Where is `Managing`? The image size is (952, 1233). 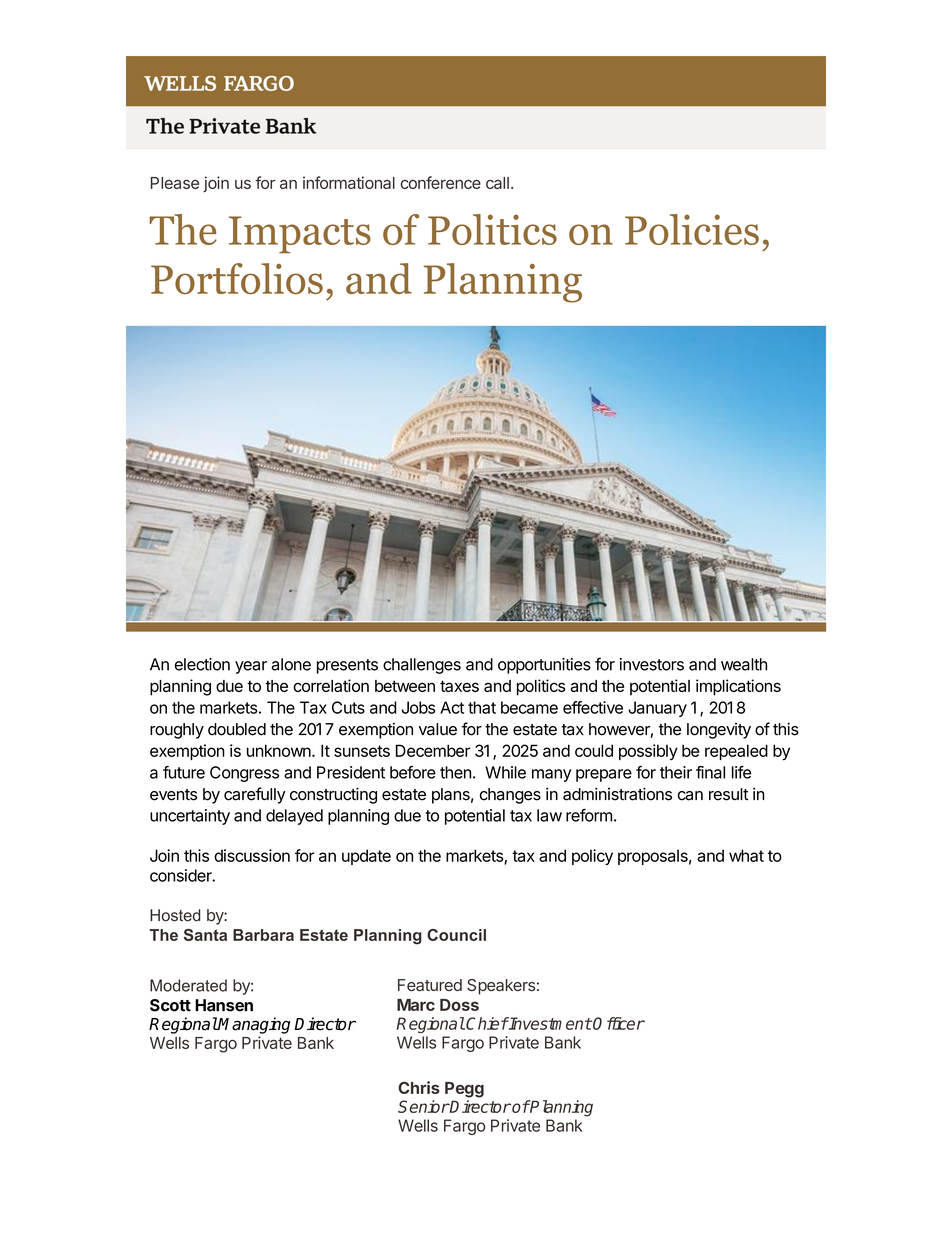 Managing is located at coordinates (253, 1025).
